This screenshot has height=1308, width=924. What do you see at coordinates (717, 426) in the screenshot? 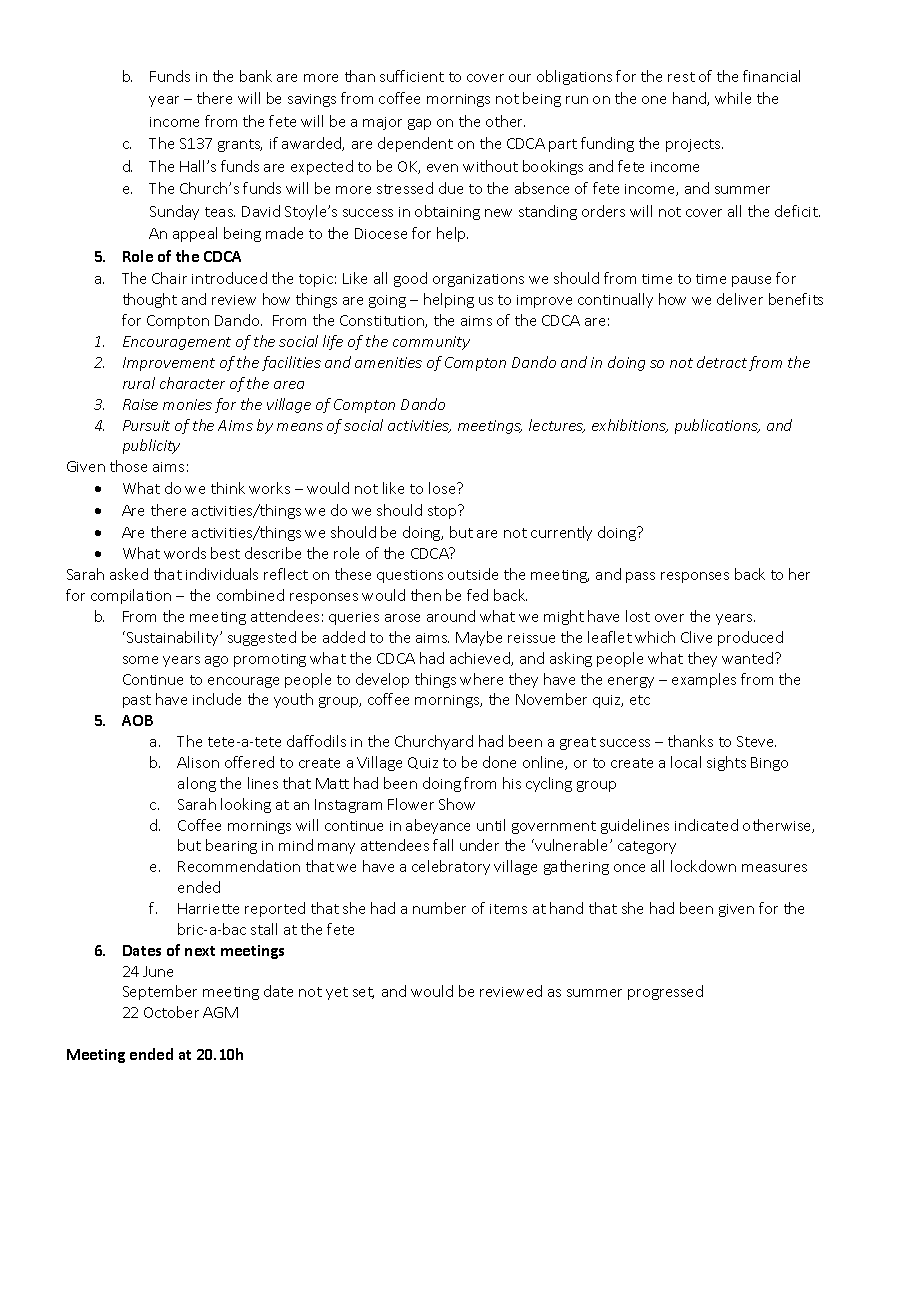
I see `publications` at bounding box center [717, 426].
